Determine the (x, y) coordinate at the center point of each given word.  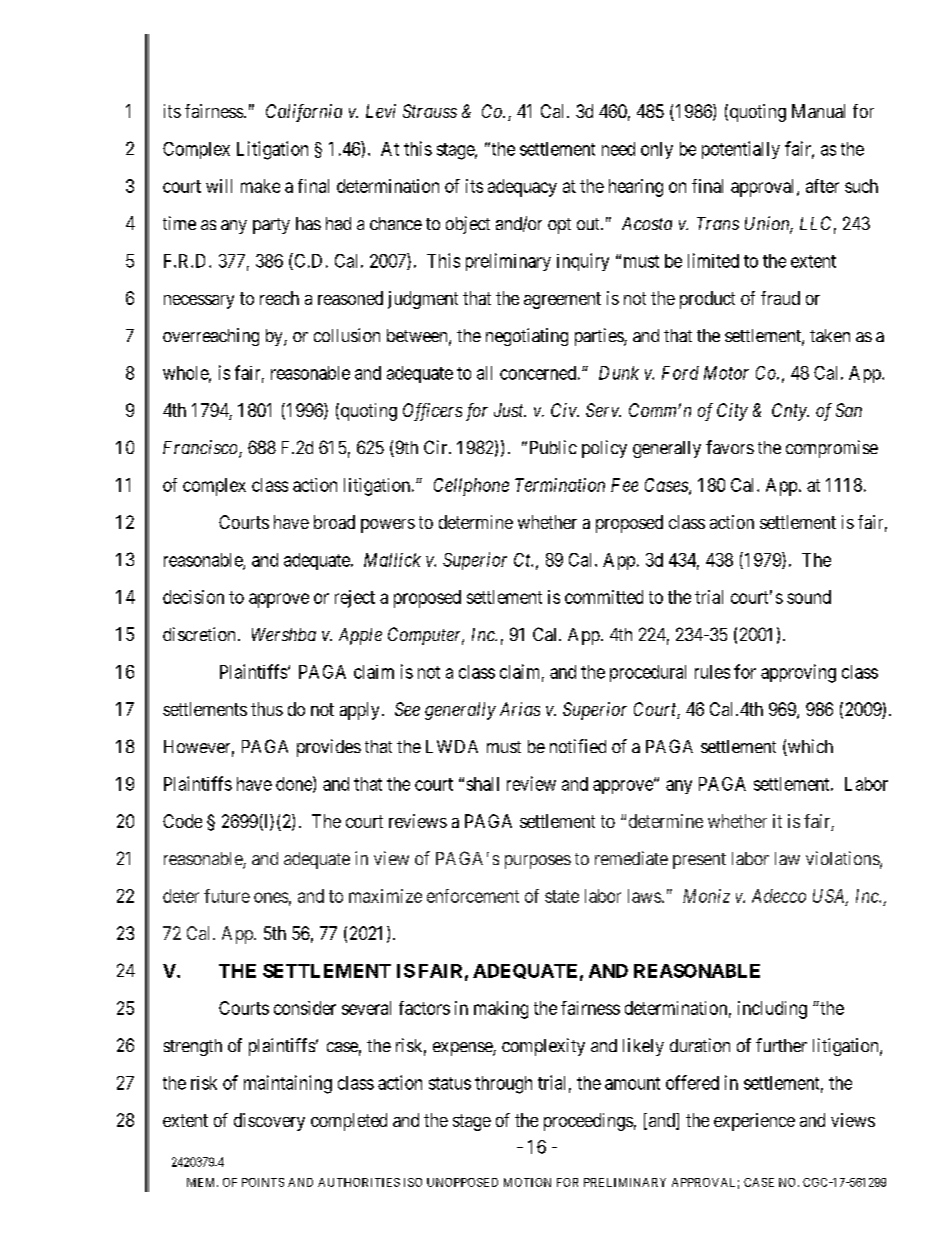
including (772, 1010)
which (809, 747)
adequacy (522, 188)
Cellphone (471, 487)
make (260, 186)
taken (830, 335)
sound (809, 597)
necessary (199, 302)
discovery (269, 1122)
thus (267, 709)
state (562, 896)
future (227, 896)
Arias (520, 709)
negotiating (527, 337)
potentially (741, 150)
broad (334, 522)
